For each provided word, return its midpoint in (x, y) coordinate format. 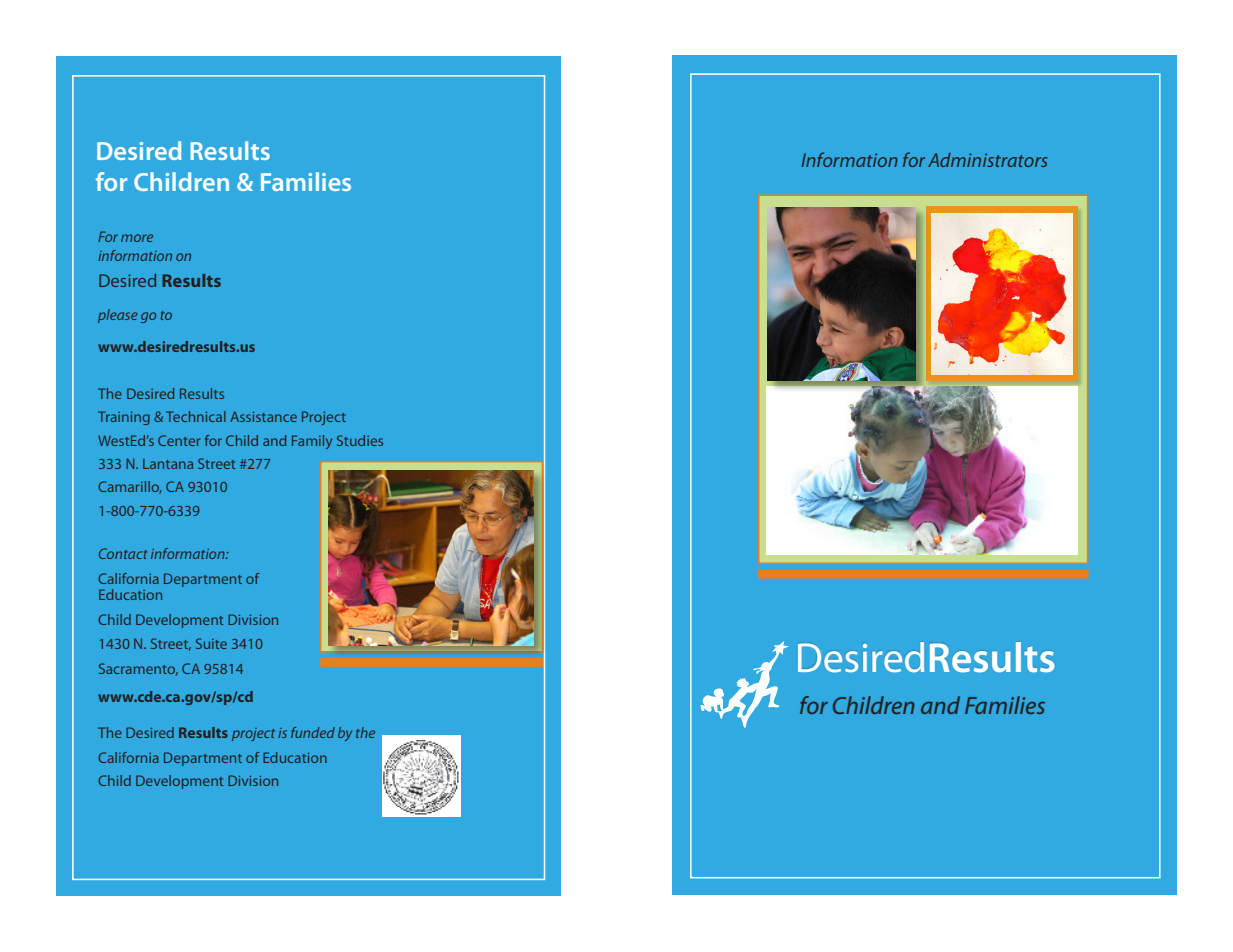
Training (124, 418)
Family (312, 442)
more (137, 238)
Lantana (168, 464)
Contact (123, 553)
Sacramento (138, 669)
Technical (196, 416)
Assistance (263, 416)
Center (179, 440)
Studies (360, 440)
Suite (211, 643)
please (118, 316)
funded (313, 732)
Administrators (988, 160)
